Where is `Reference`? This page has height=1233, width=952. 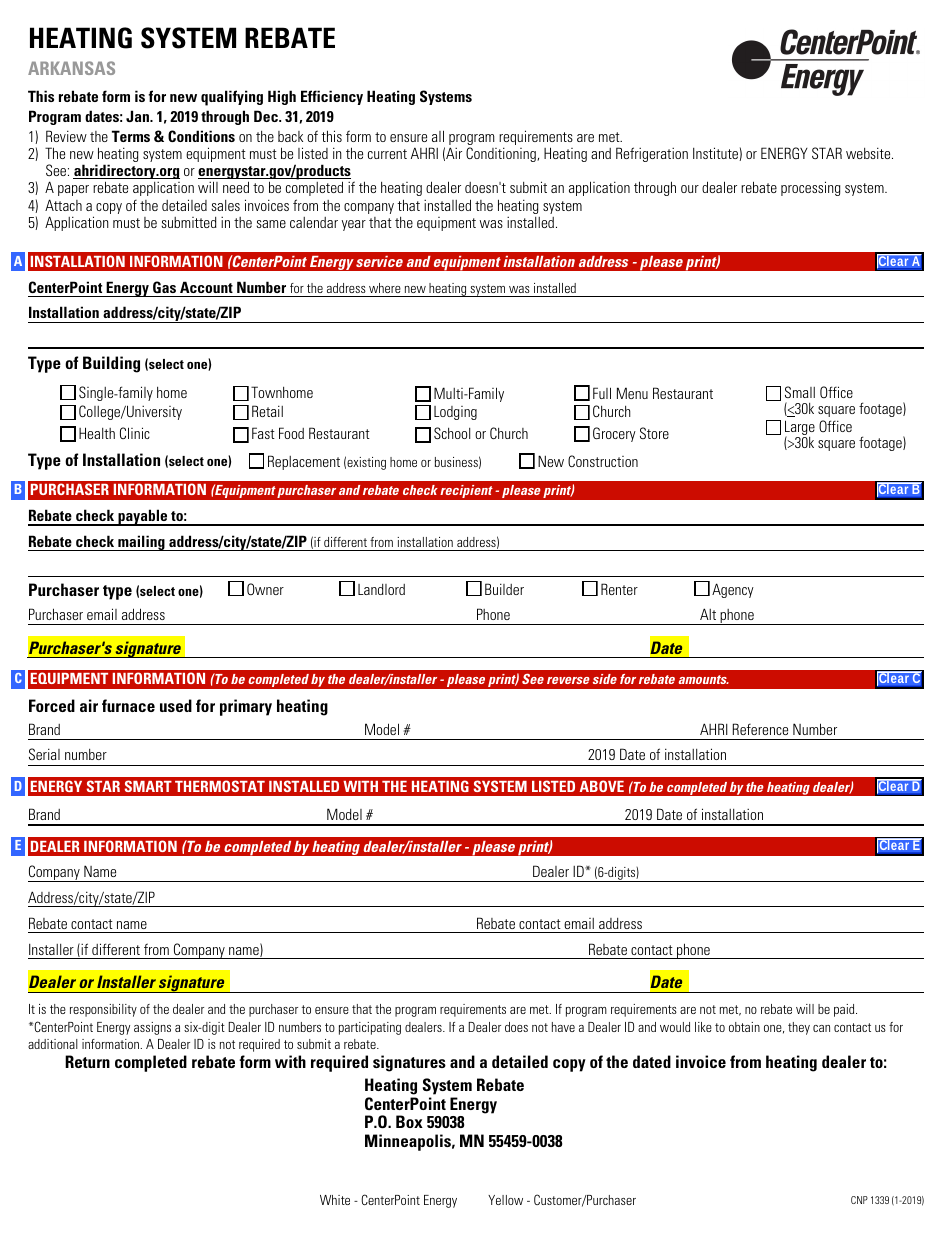 Reference is located at coordinates (760, 729).
